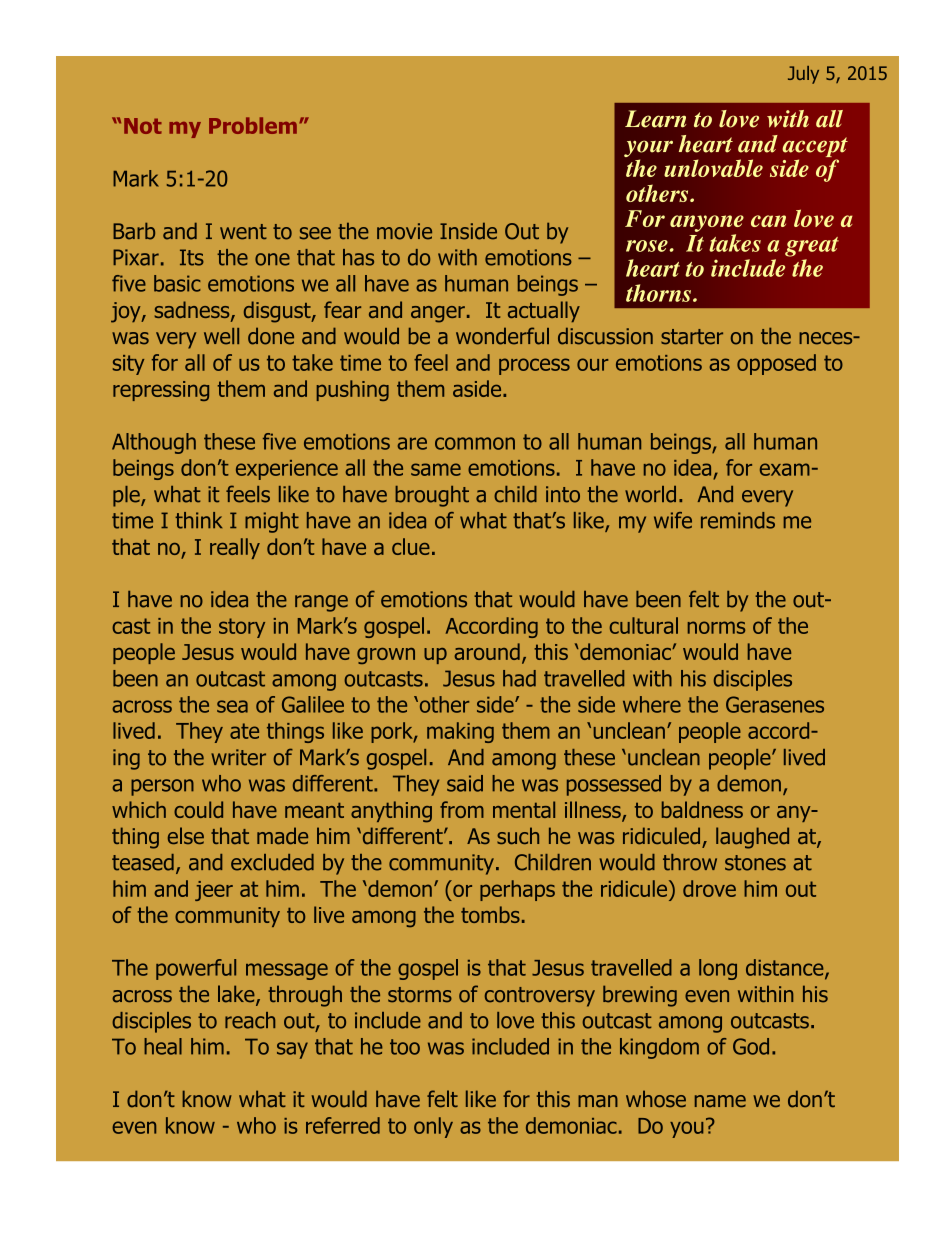 This screenshot has width=952, height=1233. What do you see at coordinates (487, 651) in the screenshot?
I see `around` at bounding box center [487, 651].
